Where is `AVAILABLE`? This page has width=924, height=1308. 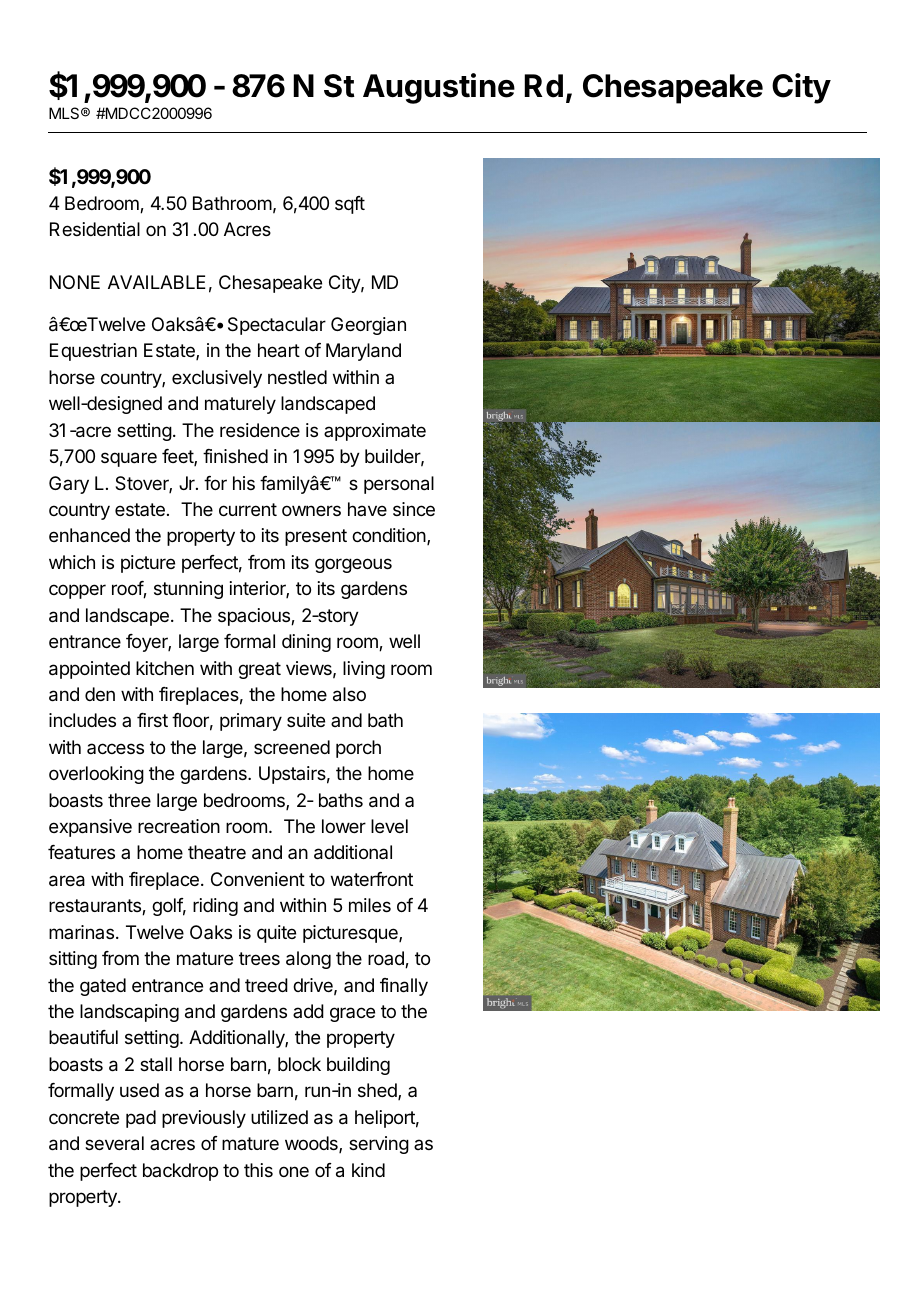
AVAILABLE is located at coordinates (157, 282).
